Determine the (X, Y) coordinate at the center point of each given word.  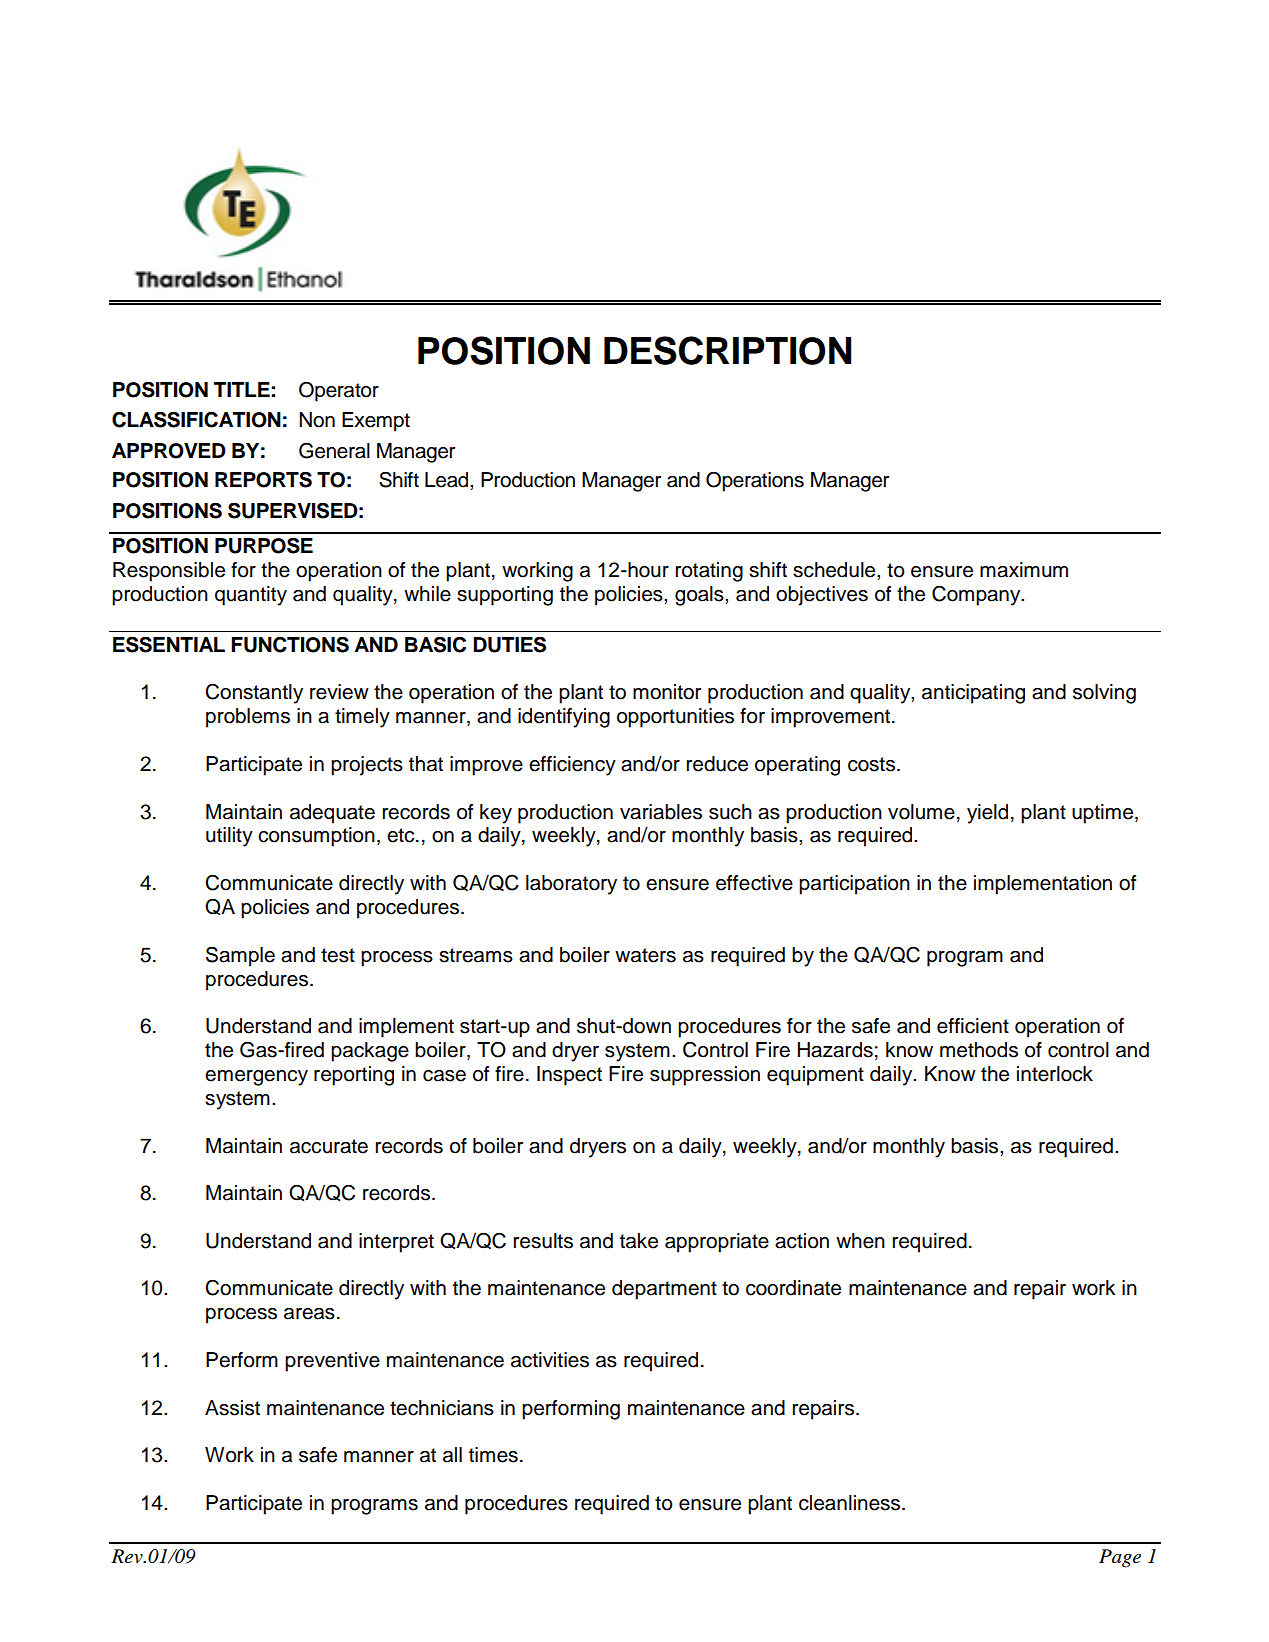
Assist (232, 1408)
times (493, 1455)
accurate (329, 1146)
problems (248, 718)
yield (987, 814)
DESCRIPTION (727, 350)
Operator (339, 391)
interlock (1055, 1074)
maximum (1024, 570)
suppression (705, 1076)
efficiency (572, 766)
